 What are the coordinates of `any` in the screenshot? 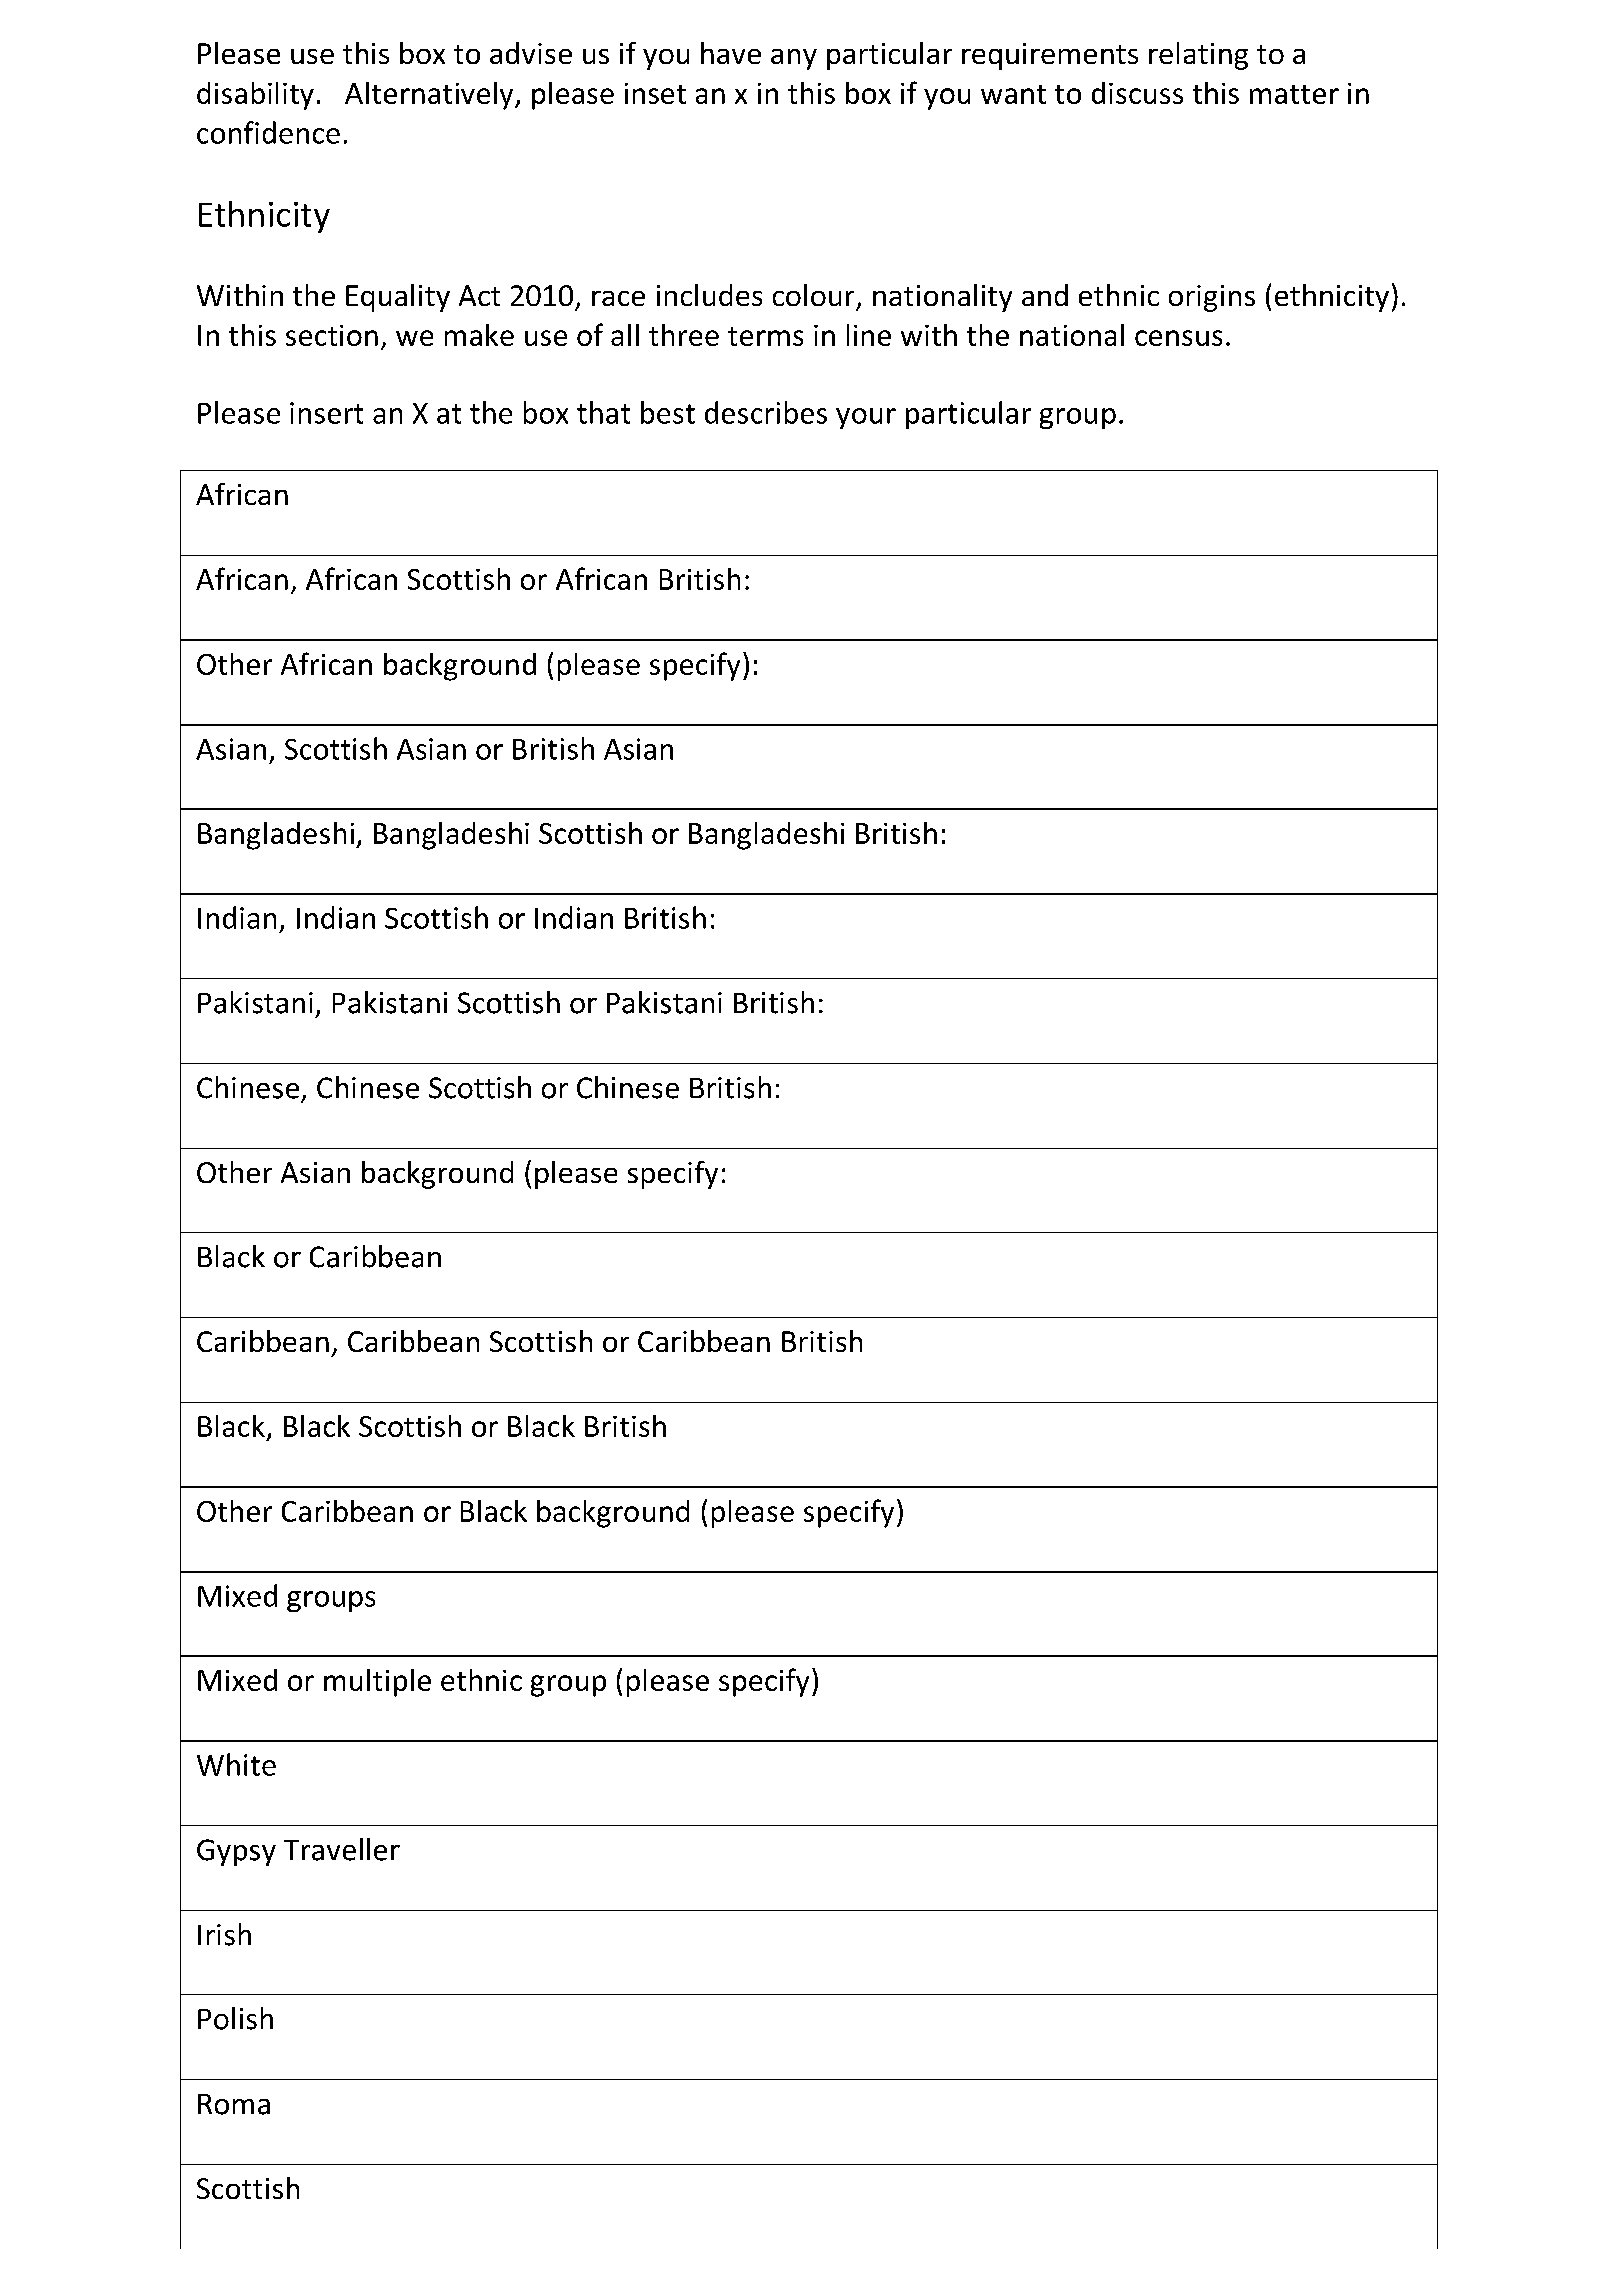 It's located at (794, 59).
